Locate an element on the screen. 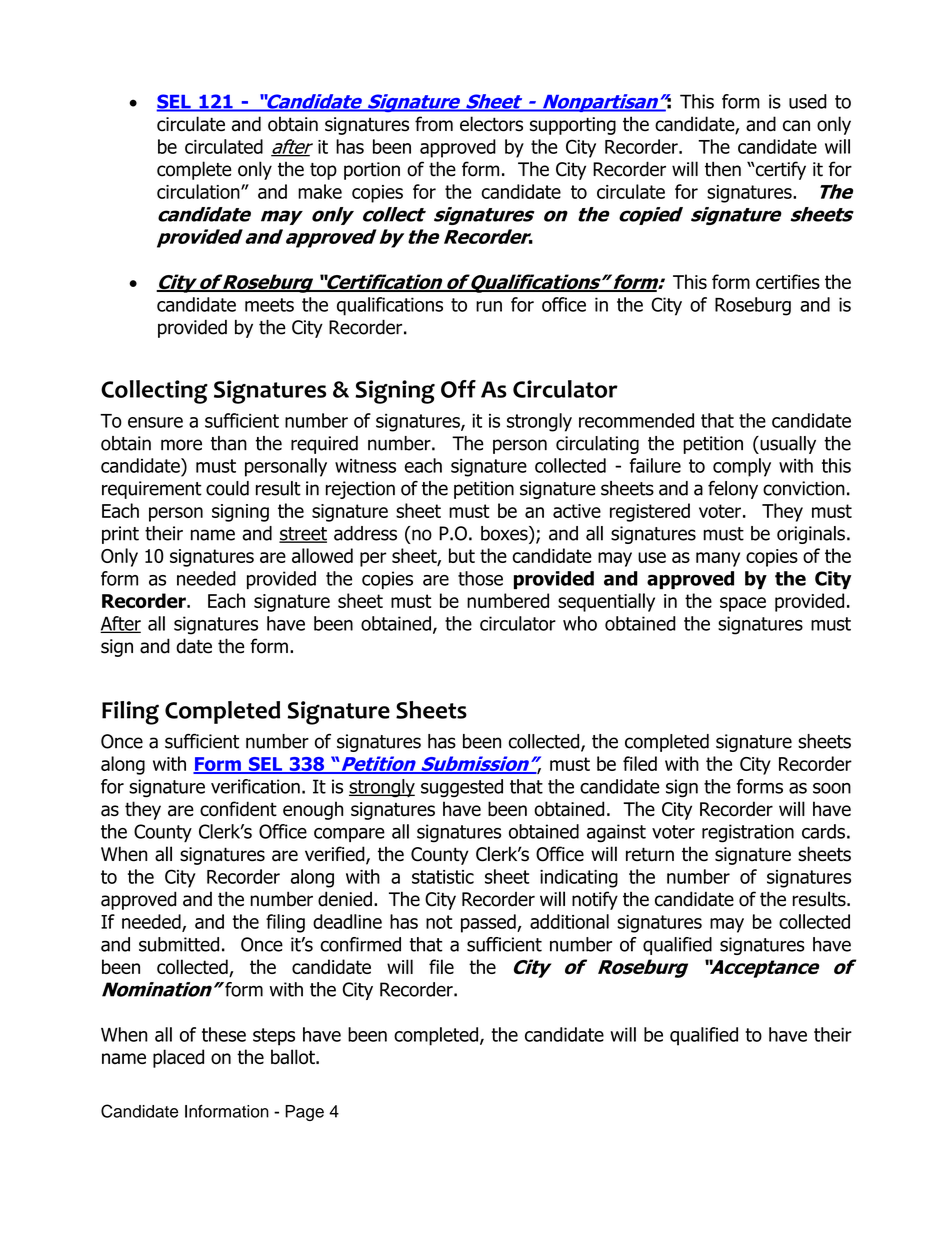 This screenshot has height=1233, width=952. run is located at coordinates (489, 306).
